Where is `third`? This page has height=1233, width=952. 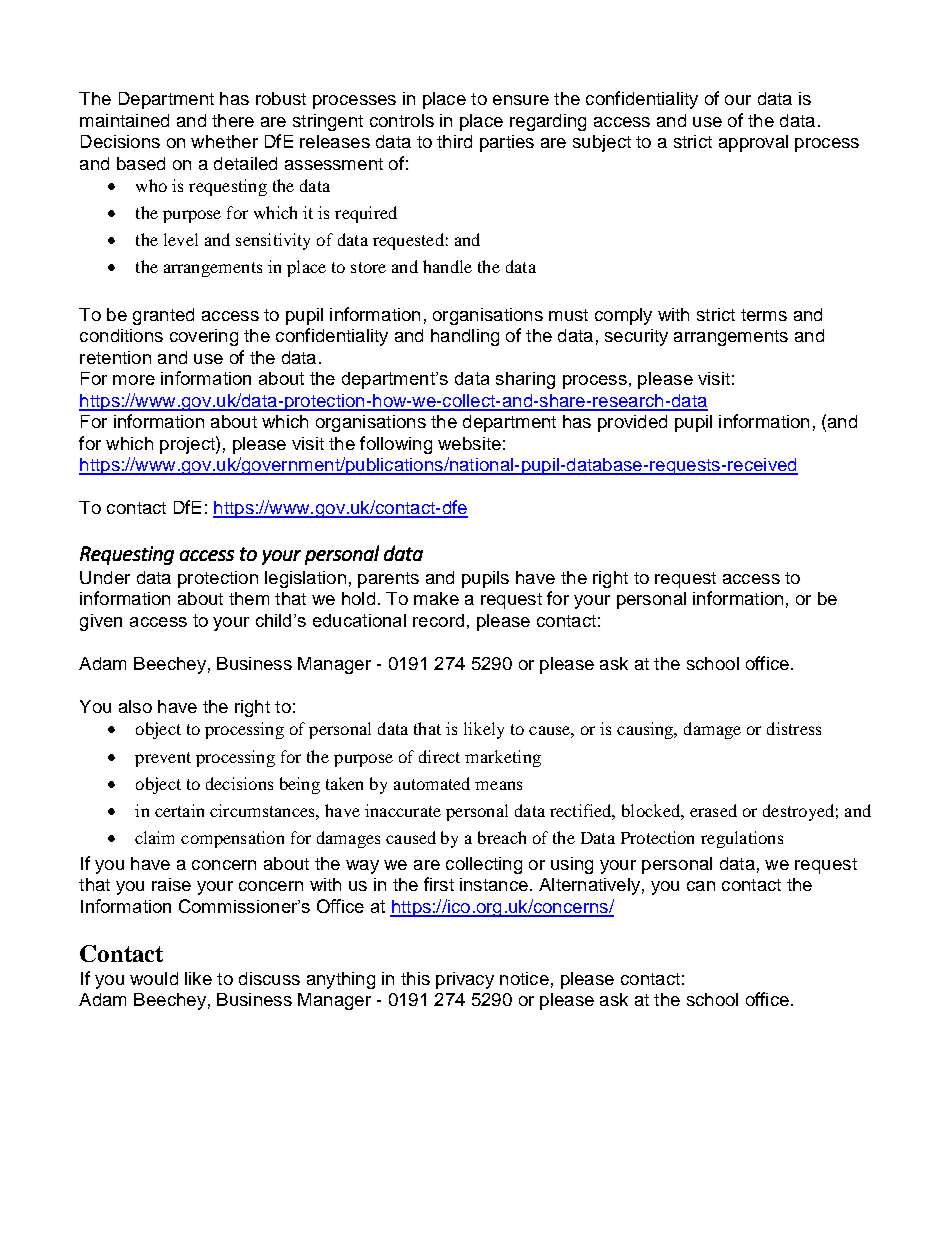
third is located at coordinates (454, 141).
